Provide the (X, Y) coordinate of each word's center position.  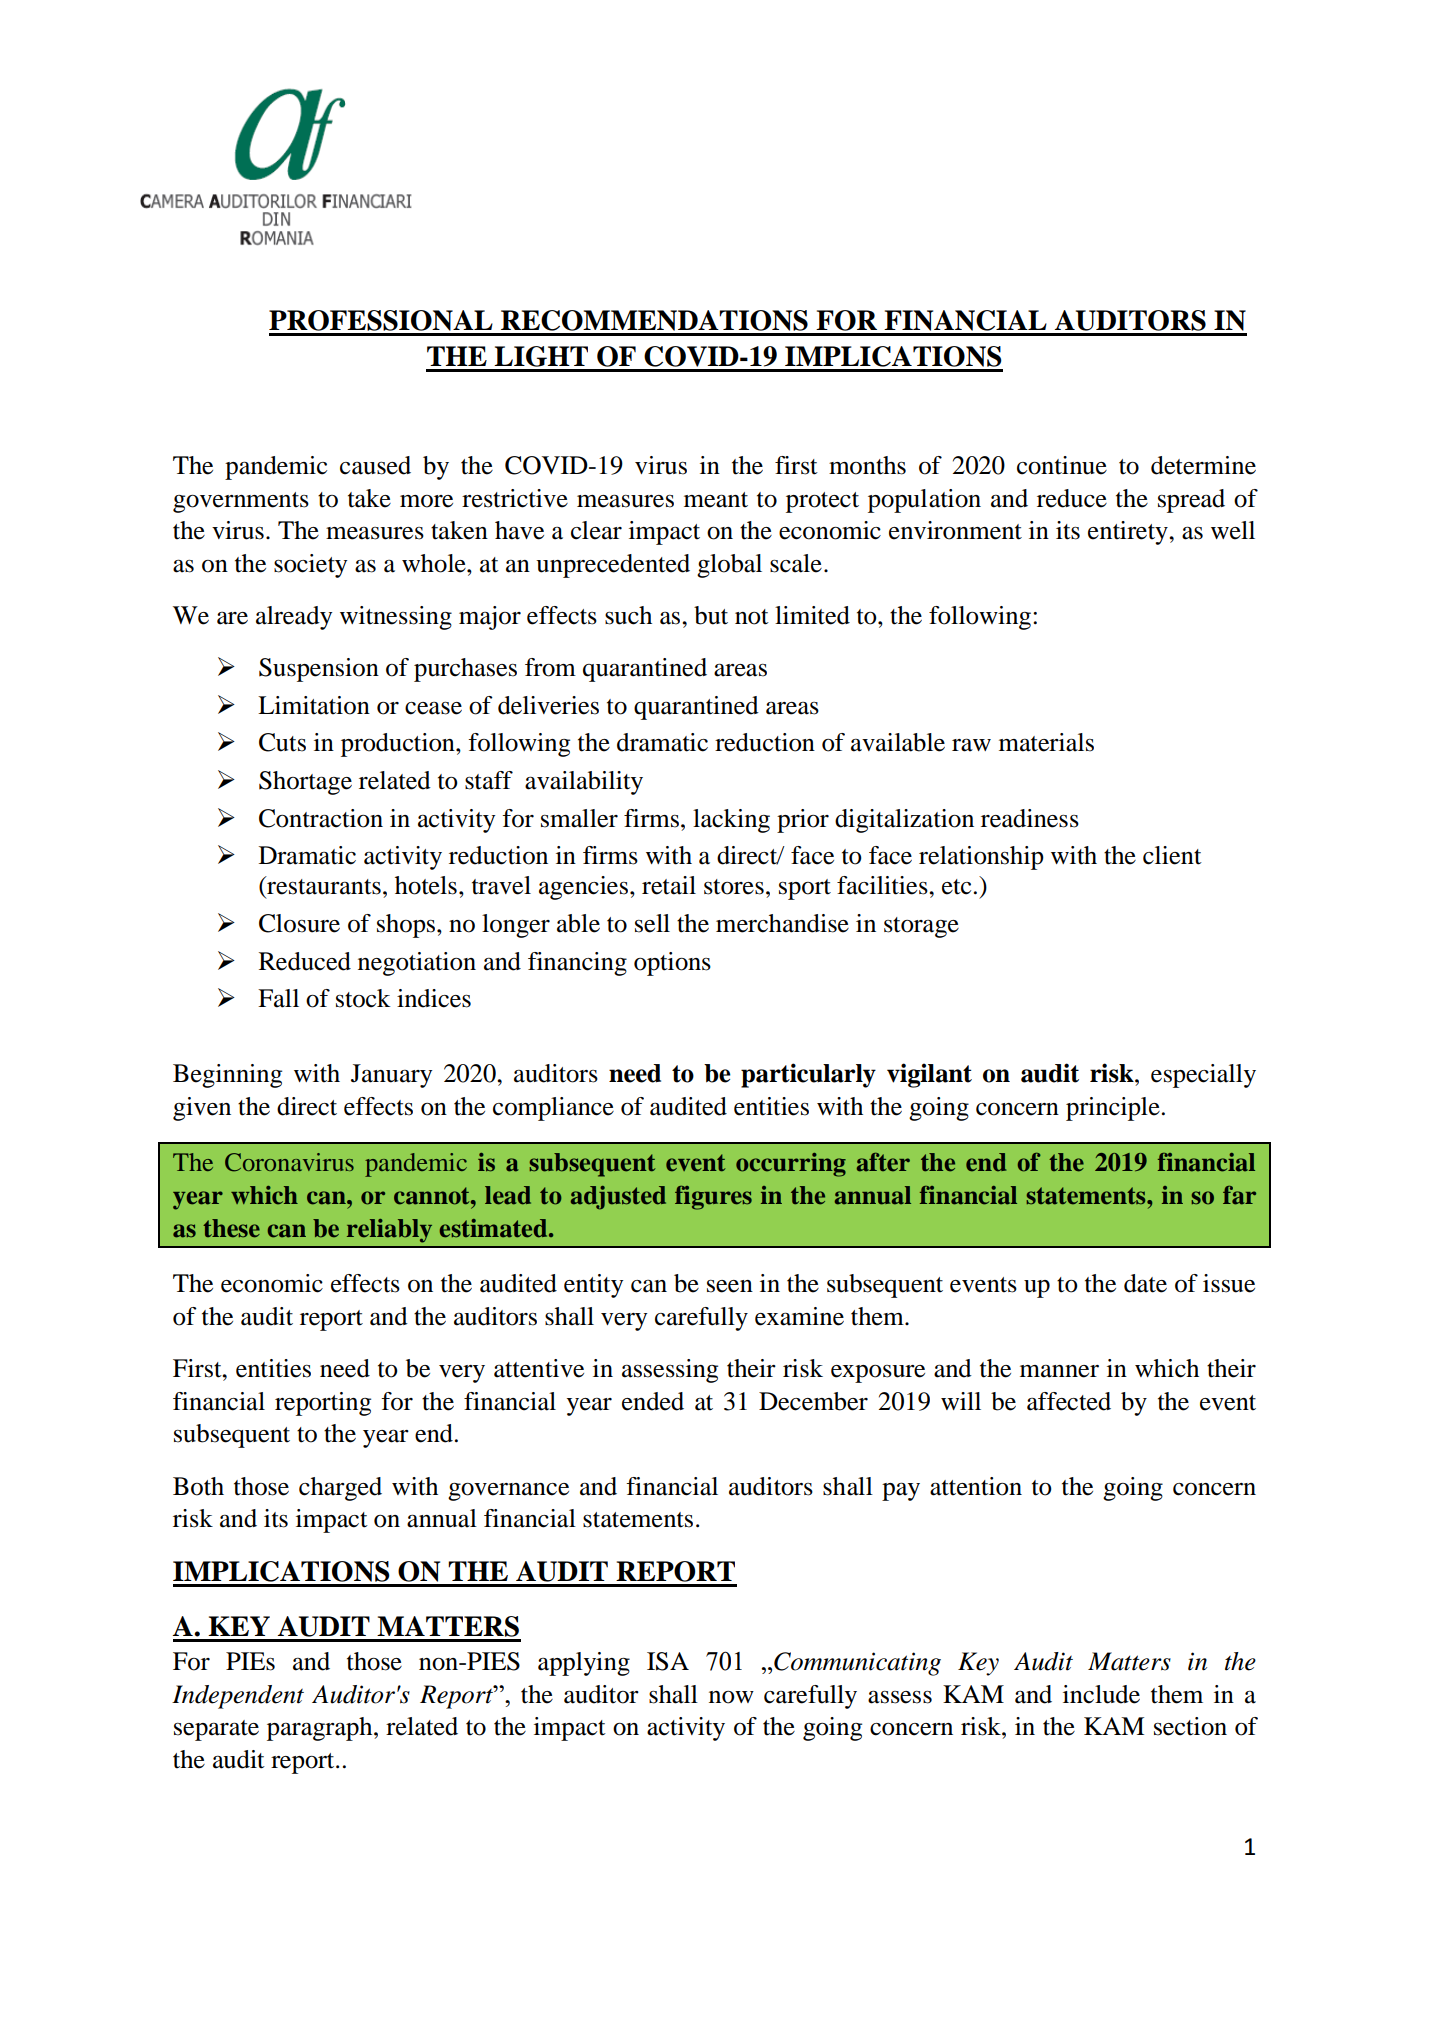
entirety (1129, 533)
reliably (389, 1231)
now (731, 1697)
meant (716, 500)
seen (730, 1286)
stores (734, 887)
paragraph (321, 1729)
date (1145, 1283)
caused (375, 465)
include (1101, 1694)
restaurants (323, 886)
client (1172, 855)
